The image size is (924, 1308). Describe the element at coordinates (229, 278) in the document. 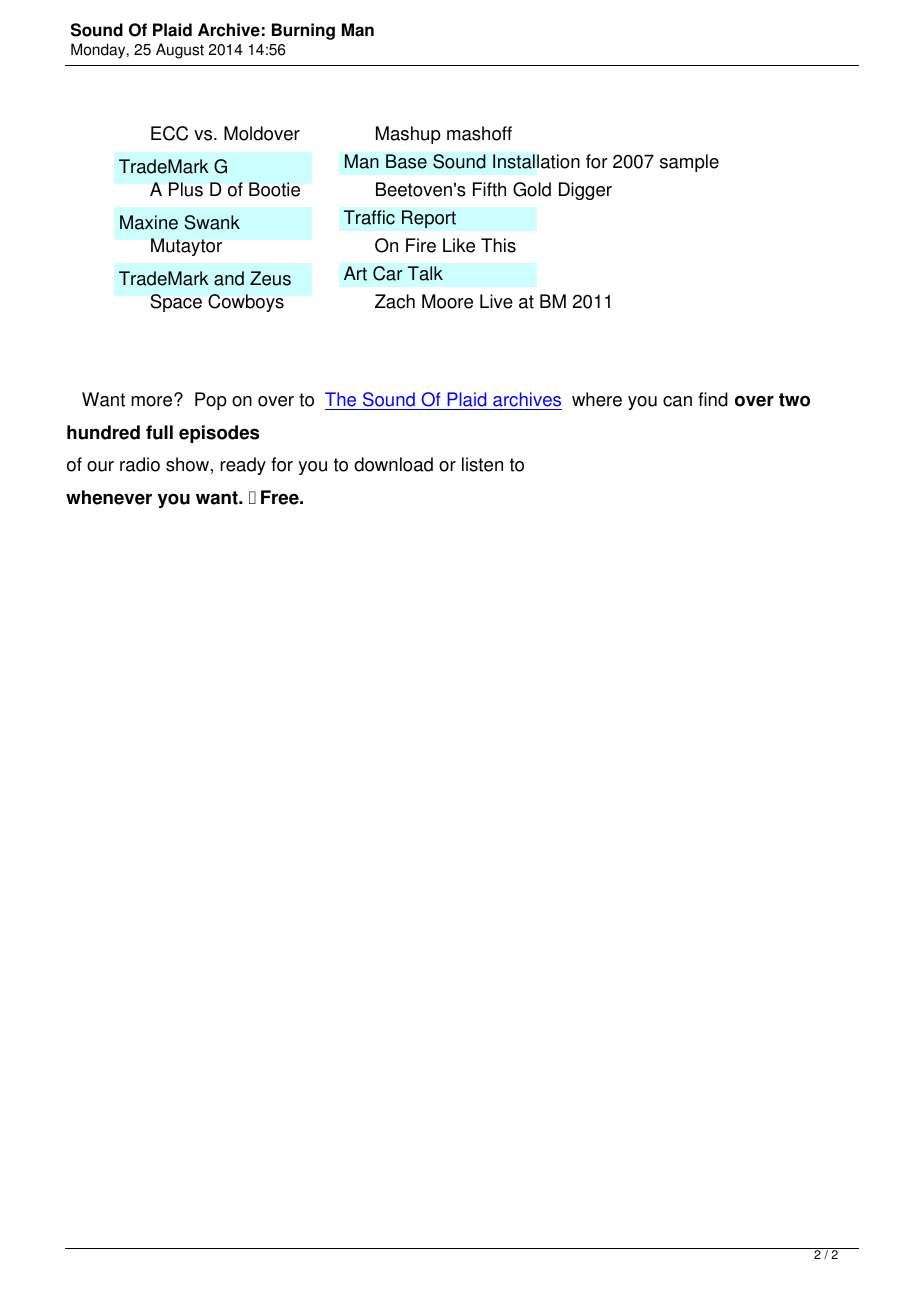

I see `and` at that location.
